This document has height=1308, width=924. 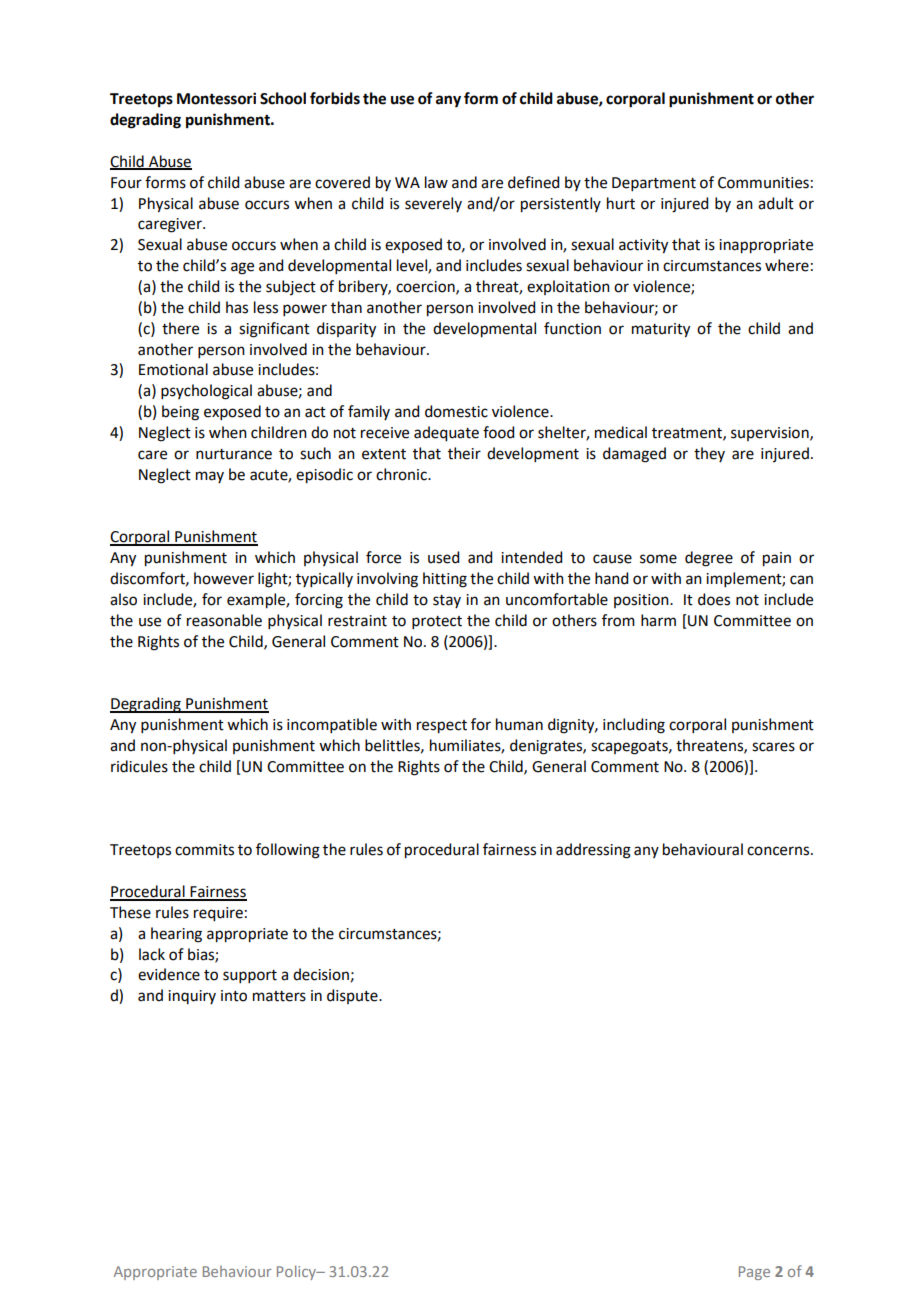 I want to click on commits, so click(x=204, y=850).
